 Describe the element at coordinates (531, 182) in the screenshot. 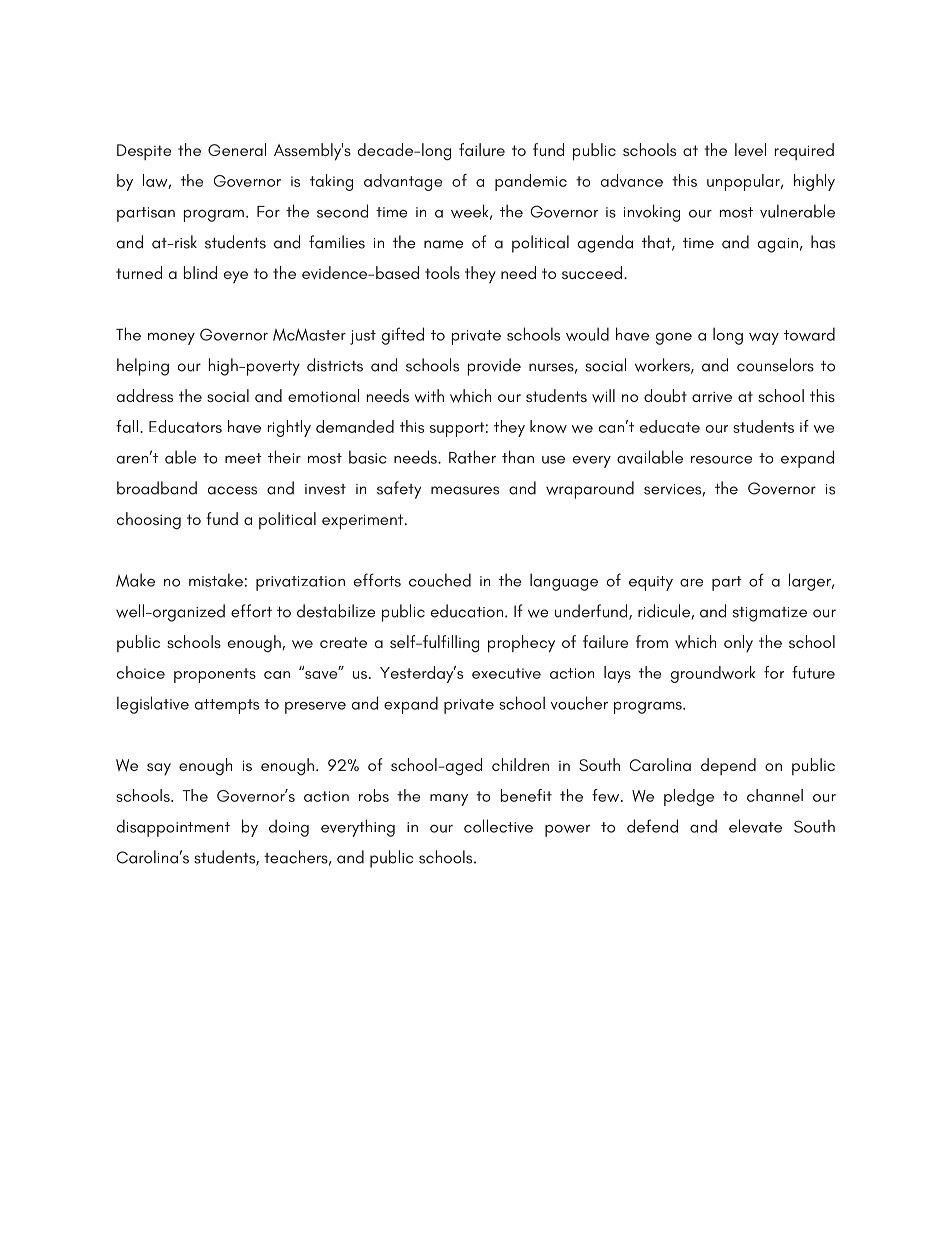

I see `pandemic` at that location.
